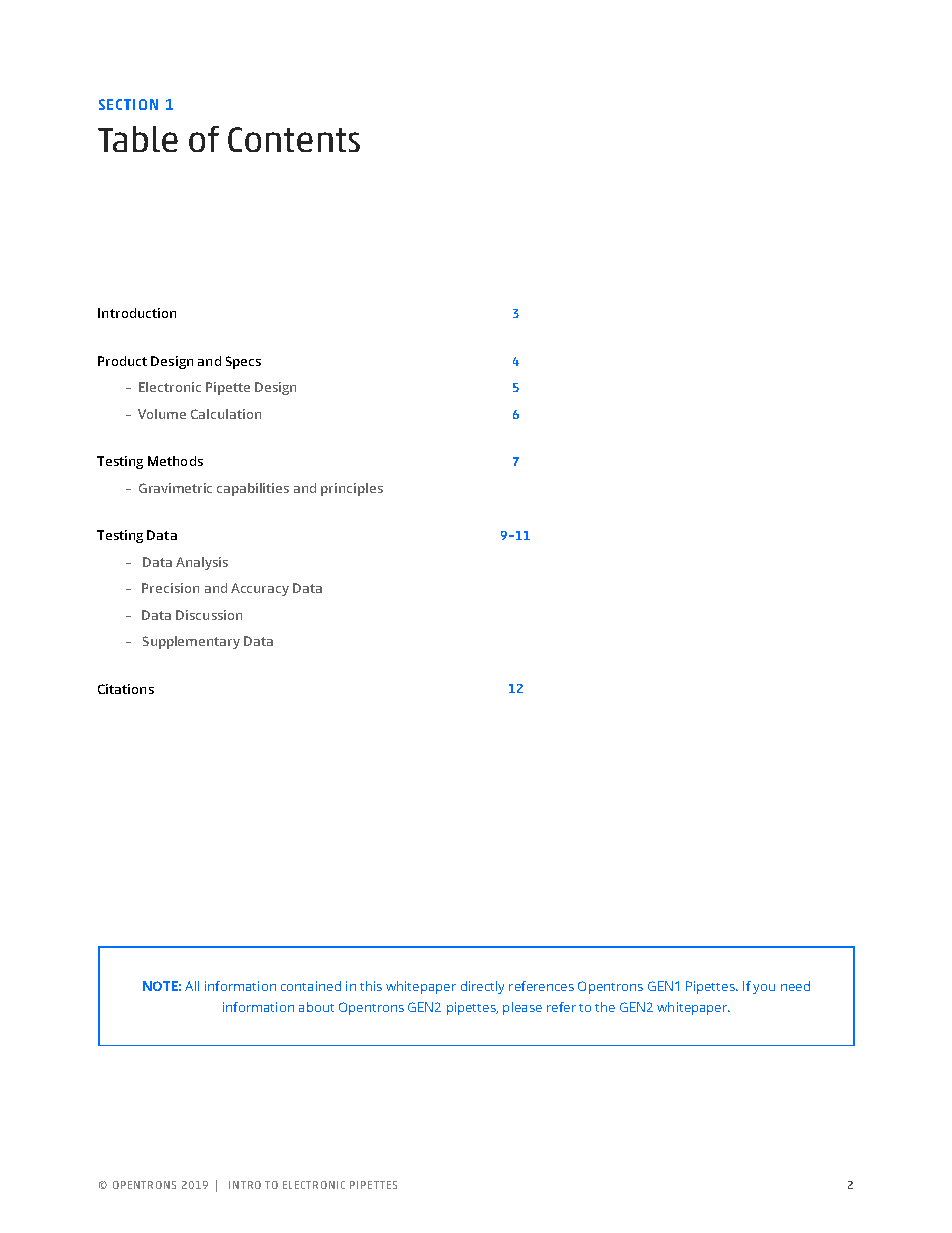  Describe the element at coordinates (253, 489) in the screenshot. I see `capabilities` at that location.
